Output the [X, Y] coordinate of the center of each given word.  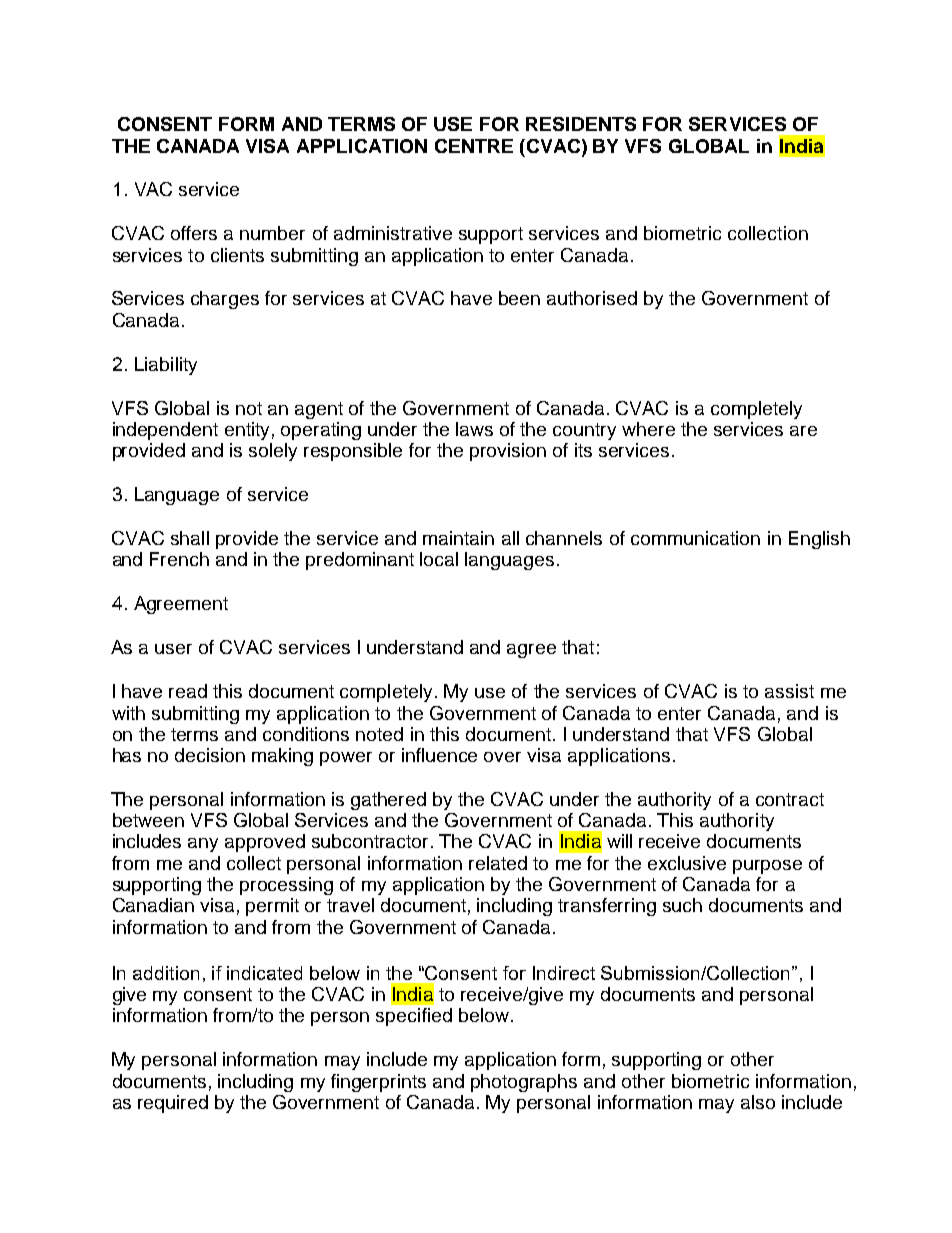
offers [194, 233]
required [173, 1104]
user [173, 649]
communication [695, 538]
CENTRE [474, 146]
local [439, 559]
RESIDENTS [581, 124]
